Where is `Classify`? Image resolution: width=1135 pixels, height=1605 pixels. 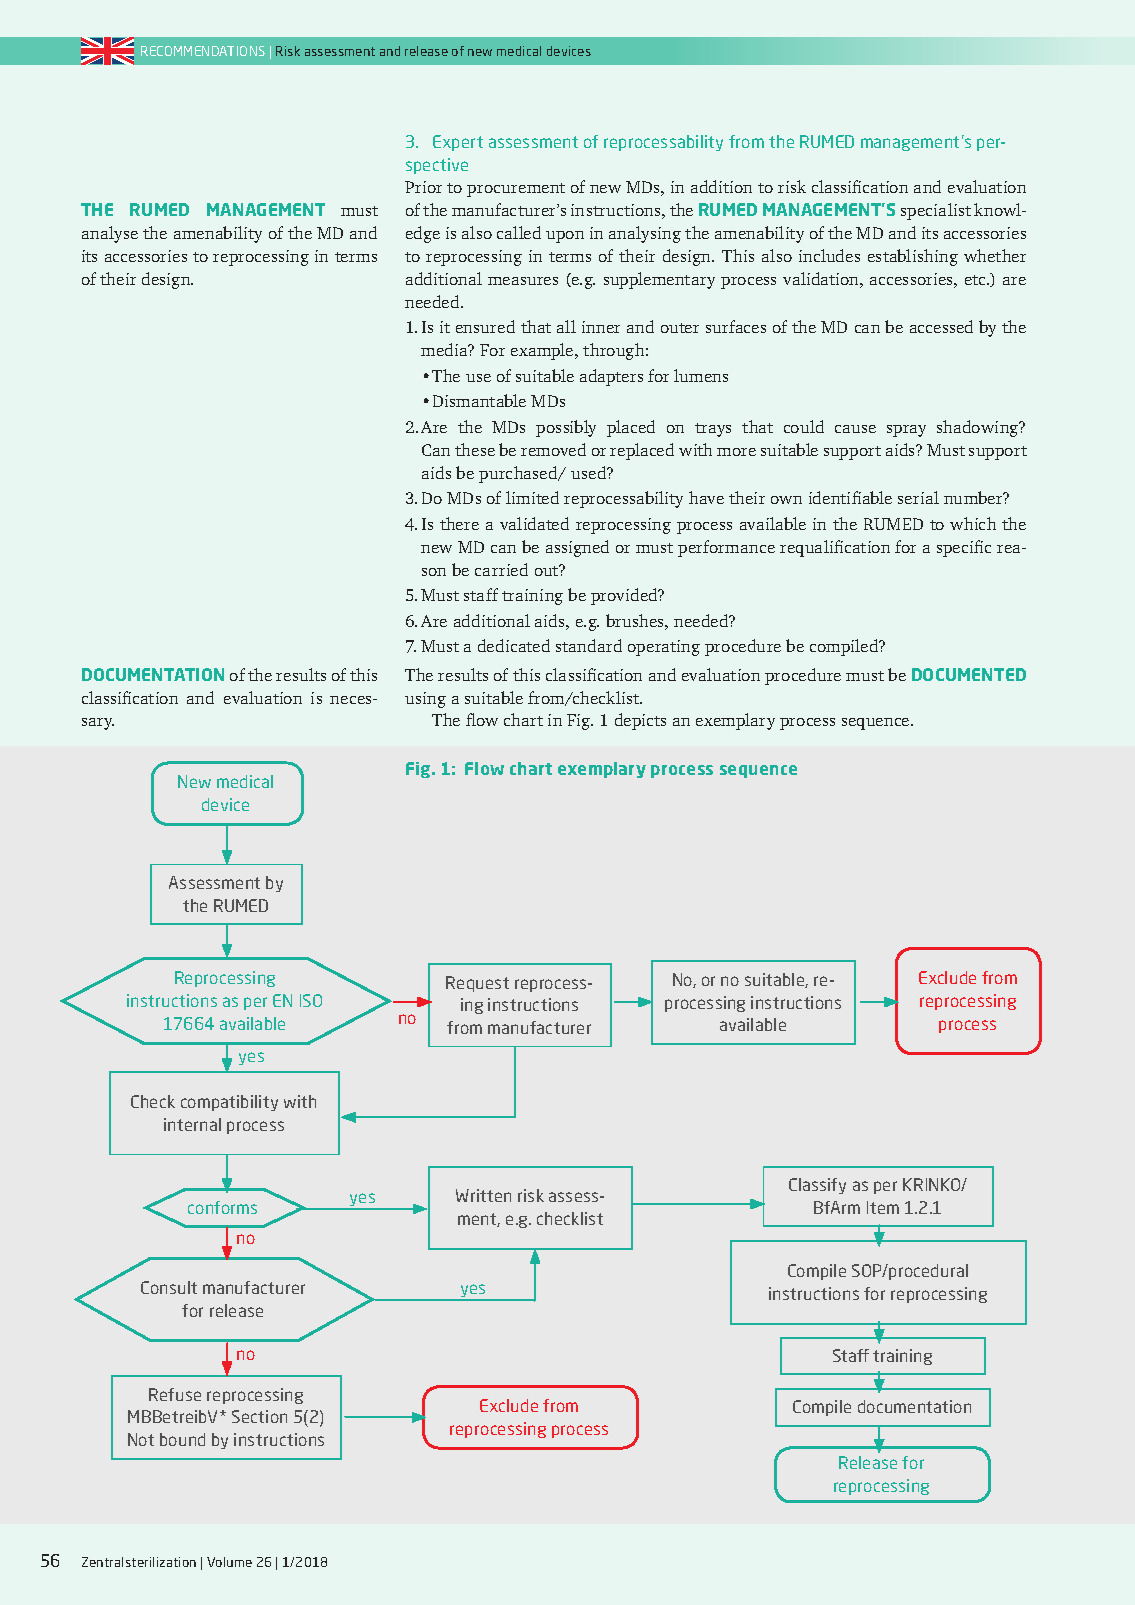 Classify is located at coordinates (817, 1186).
